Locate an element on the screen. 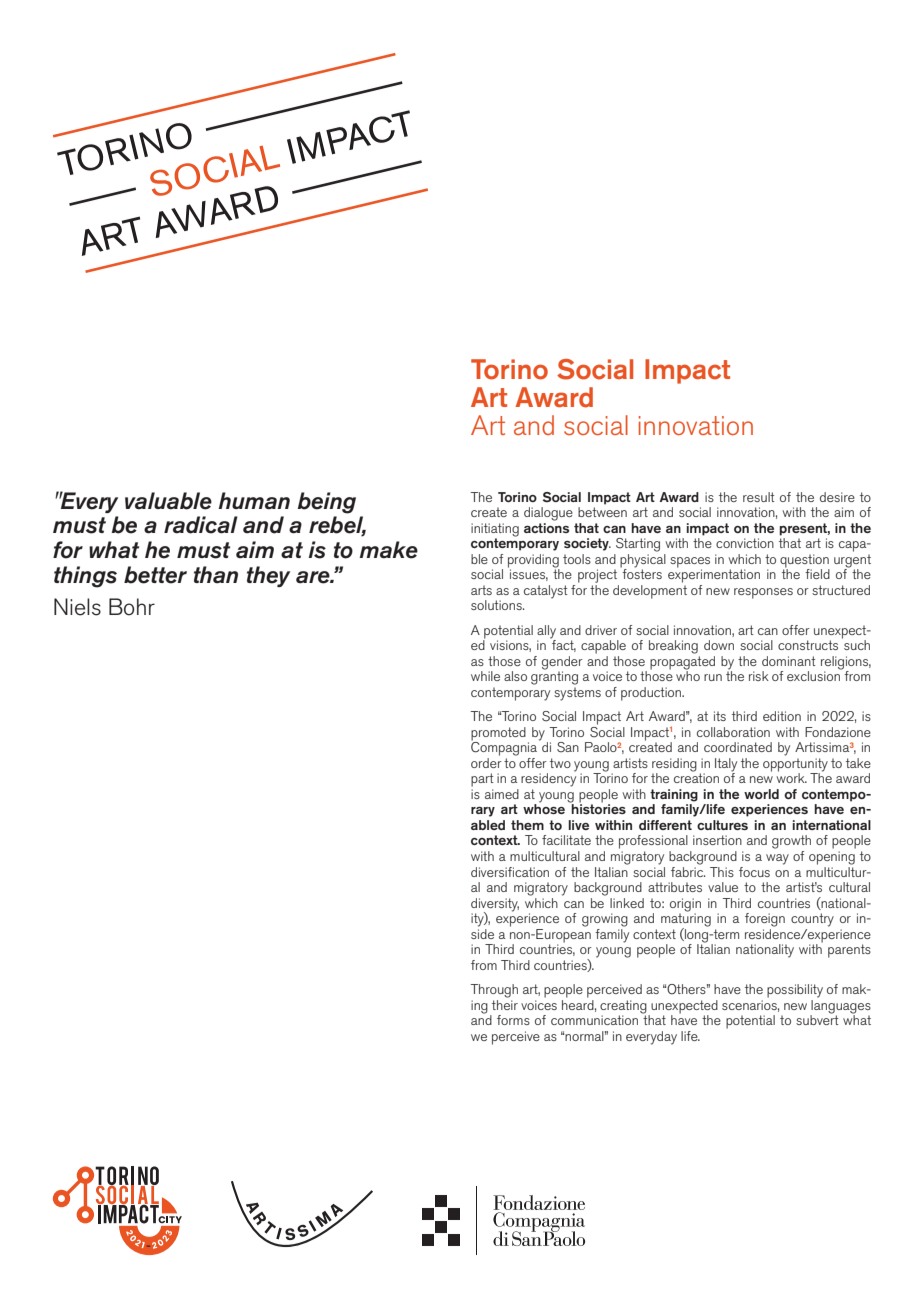 This screenshot has width=924, height=1308. valuable is located at coordinates (168, 501).
